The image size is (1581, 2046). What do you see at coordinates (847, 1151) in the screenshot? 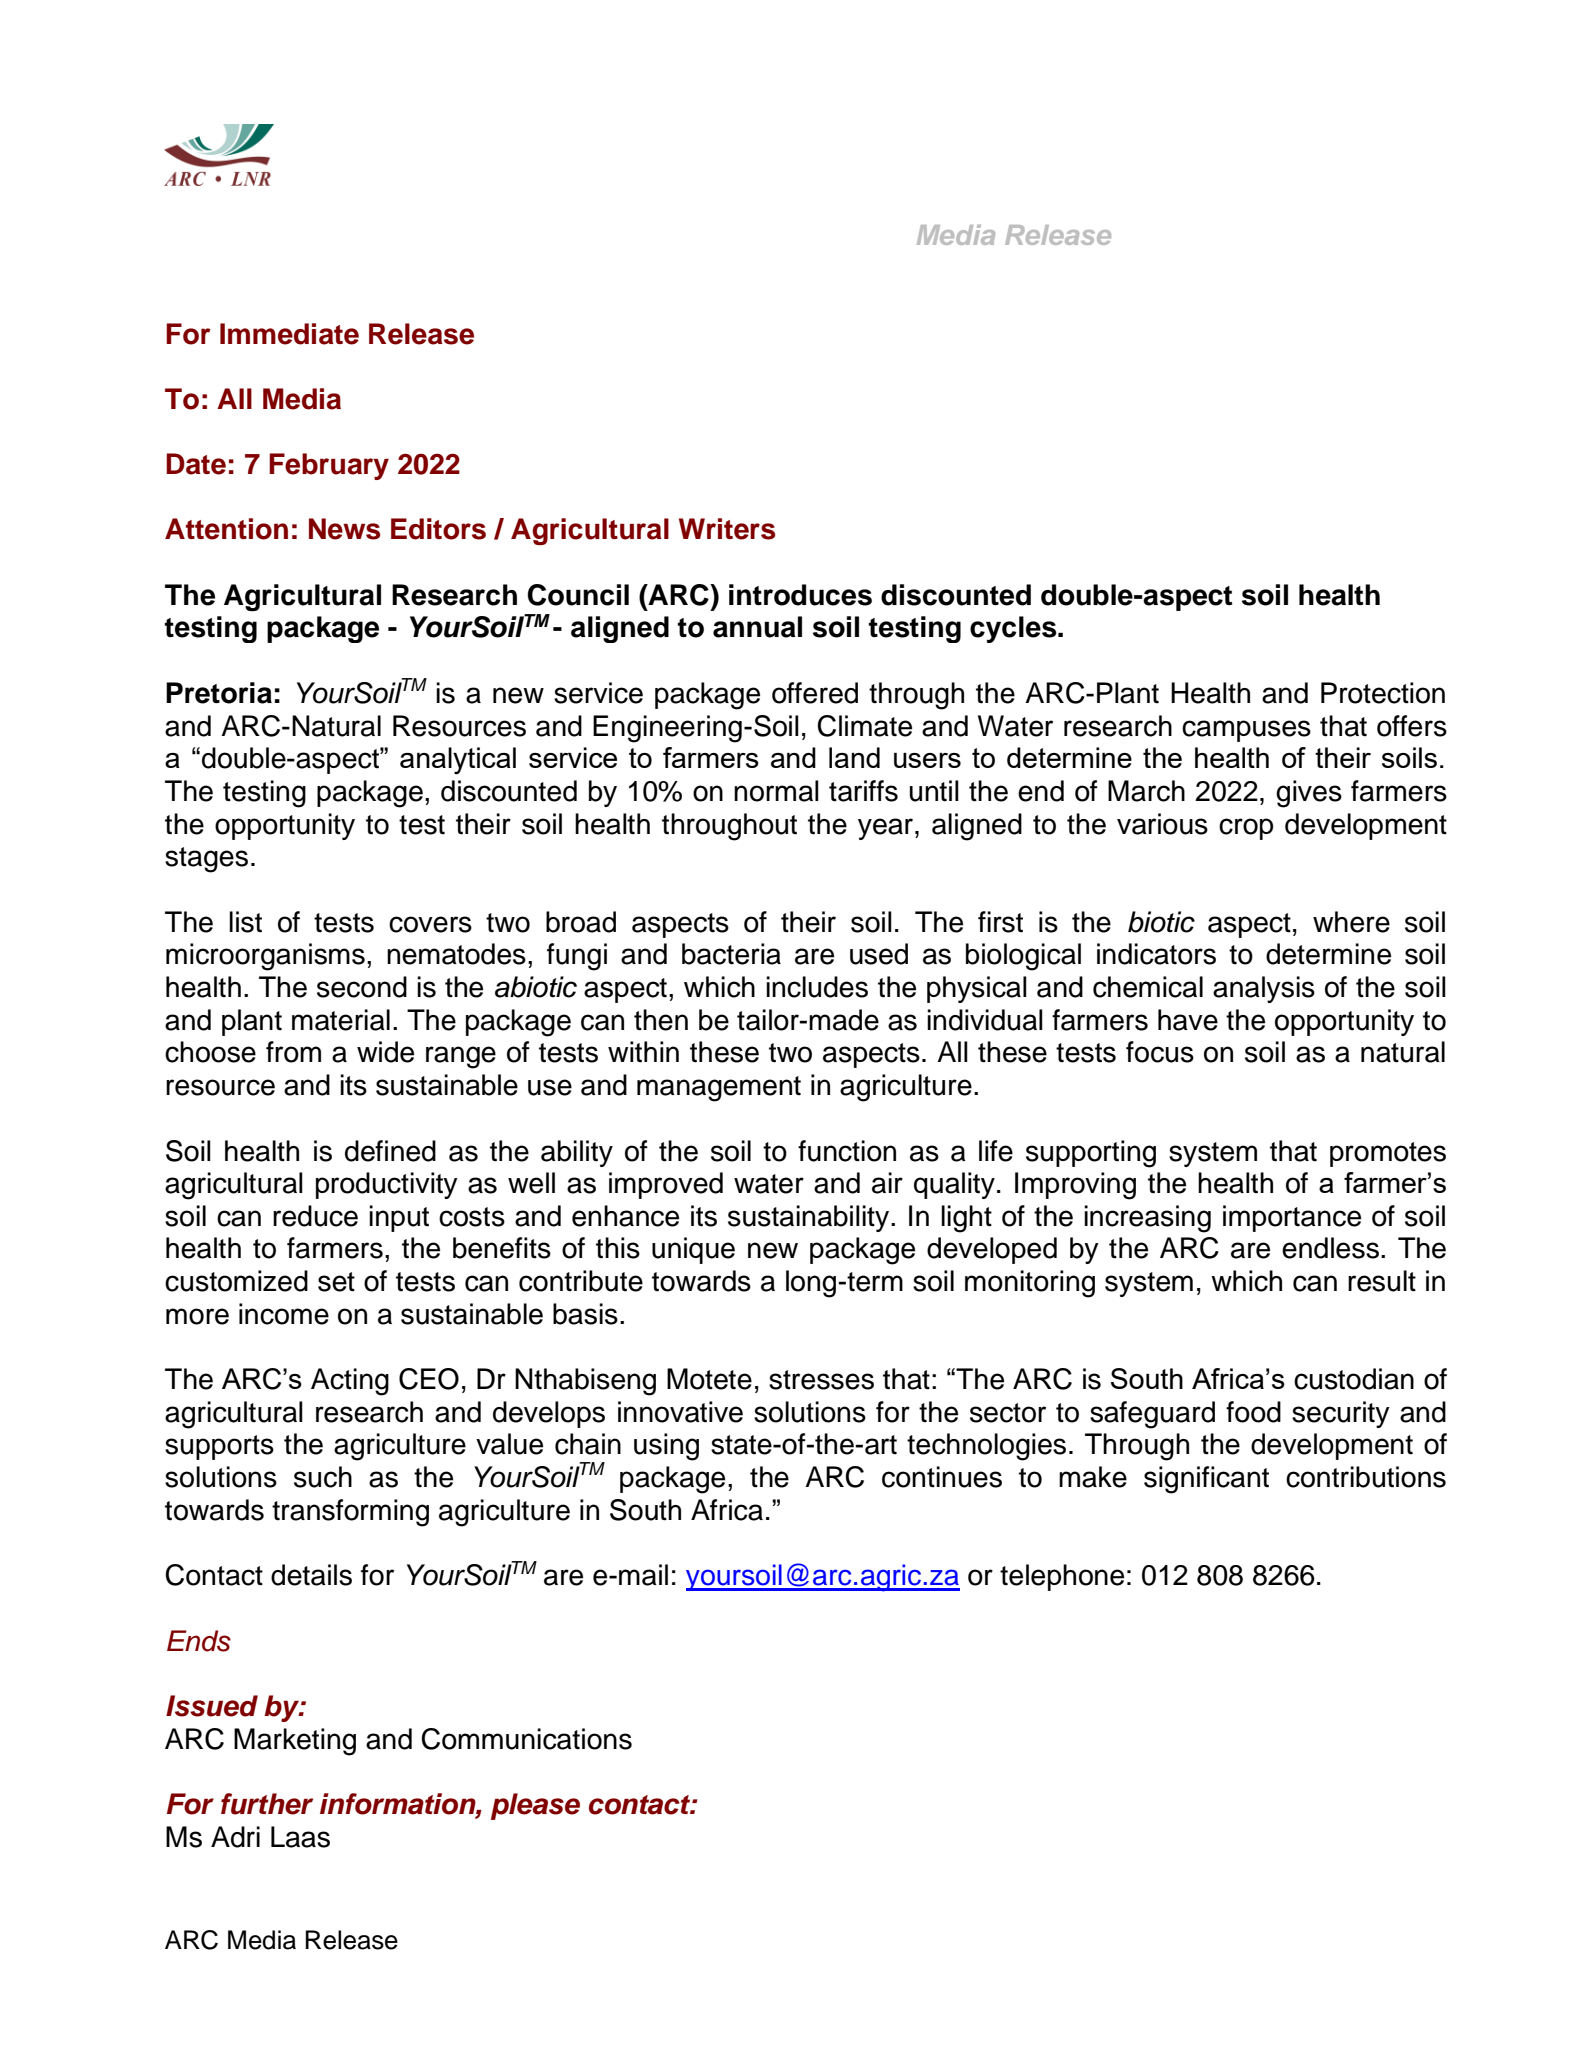
I see `function` at bounding box center [847, 1151].
